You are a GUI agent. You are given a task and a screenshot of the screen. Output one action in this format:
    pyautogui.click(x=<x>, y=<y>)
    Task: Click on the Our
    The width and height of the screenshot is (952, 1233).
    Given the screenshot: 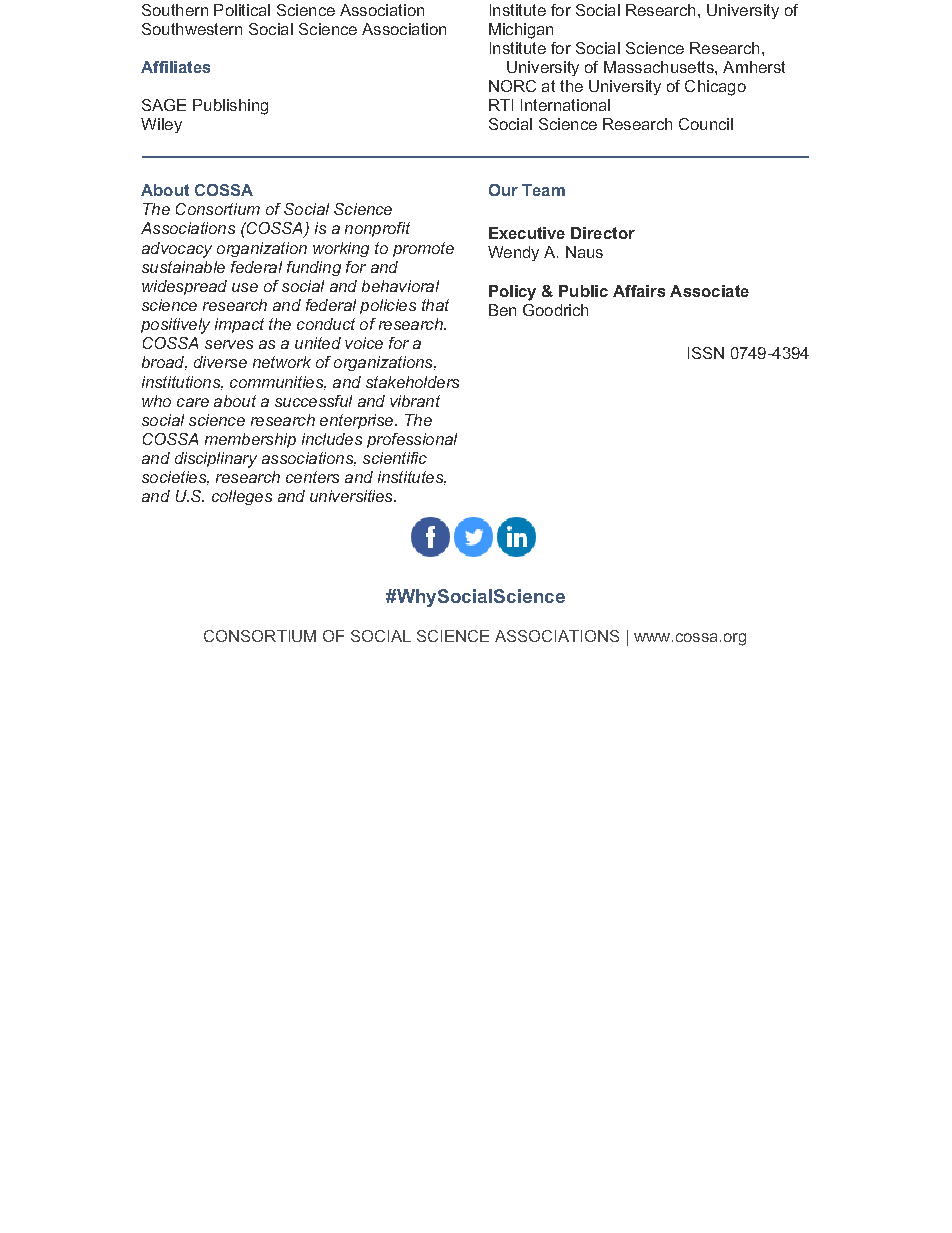 What is the action you would take?
    pyautogui.click(x=503, y=190)
